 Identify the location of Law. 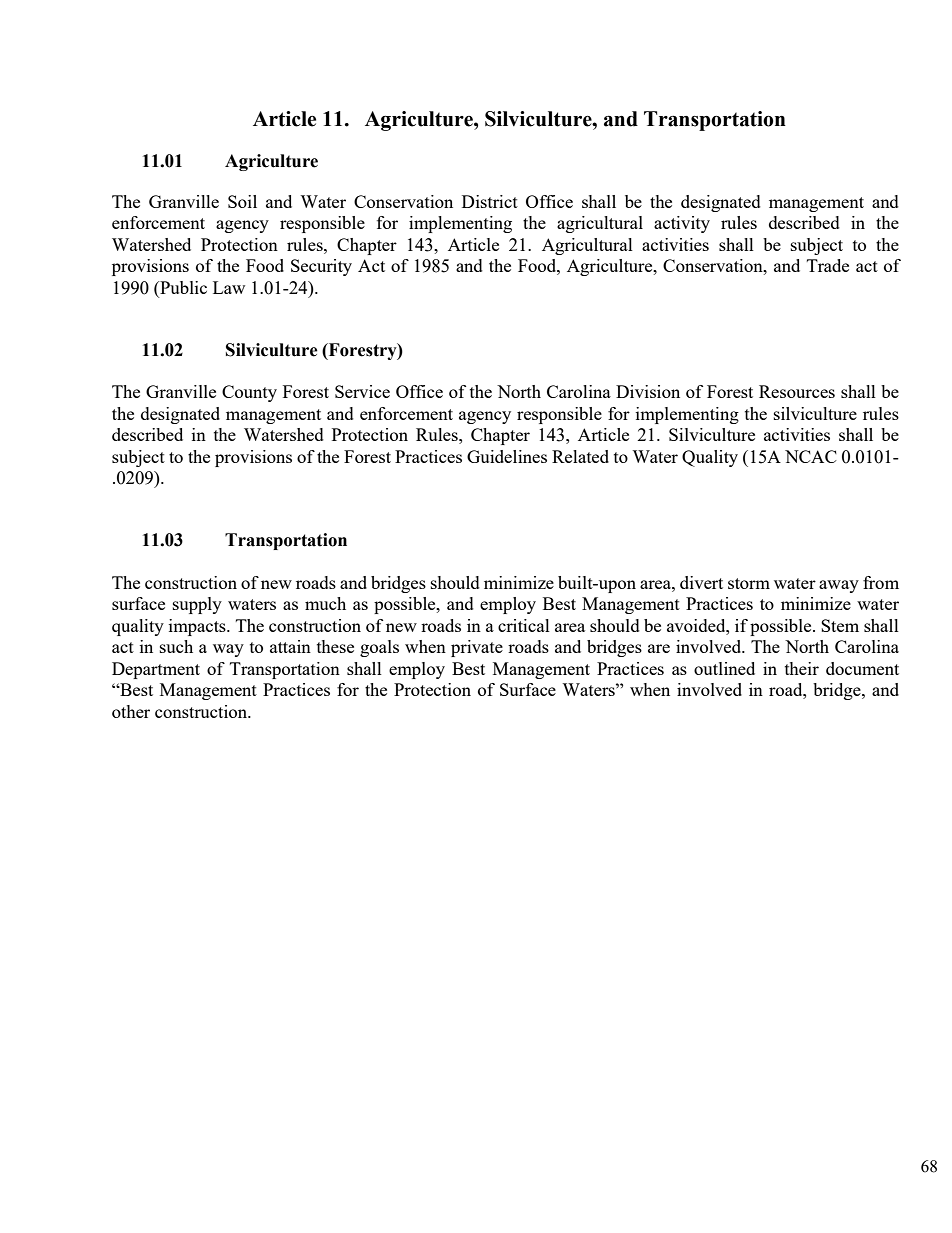
(229, 287).
